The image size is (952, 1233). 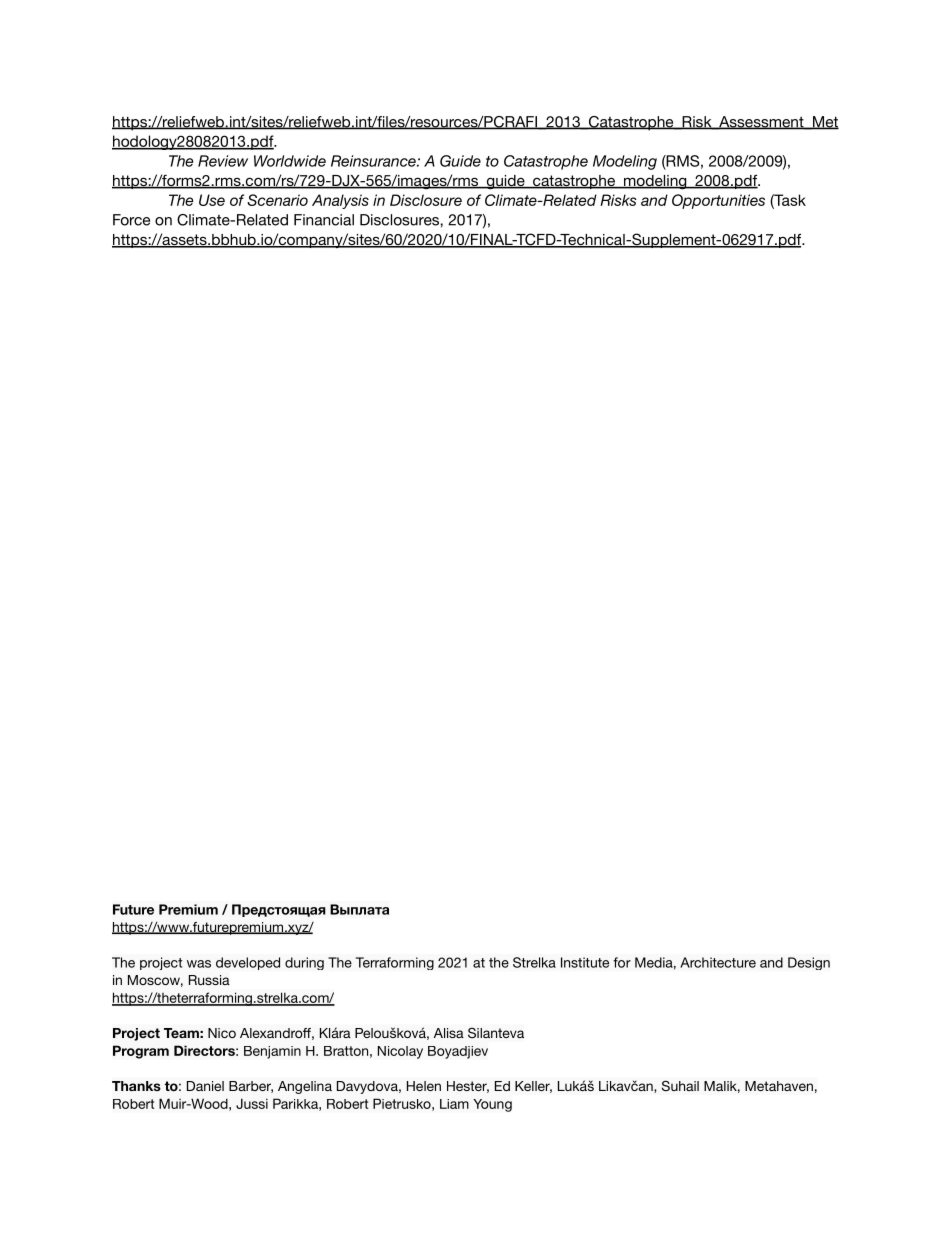 I want to click on Opportunities, so click(x=718, y=201).
